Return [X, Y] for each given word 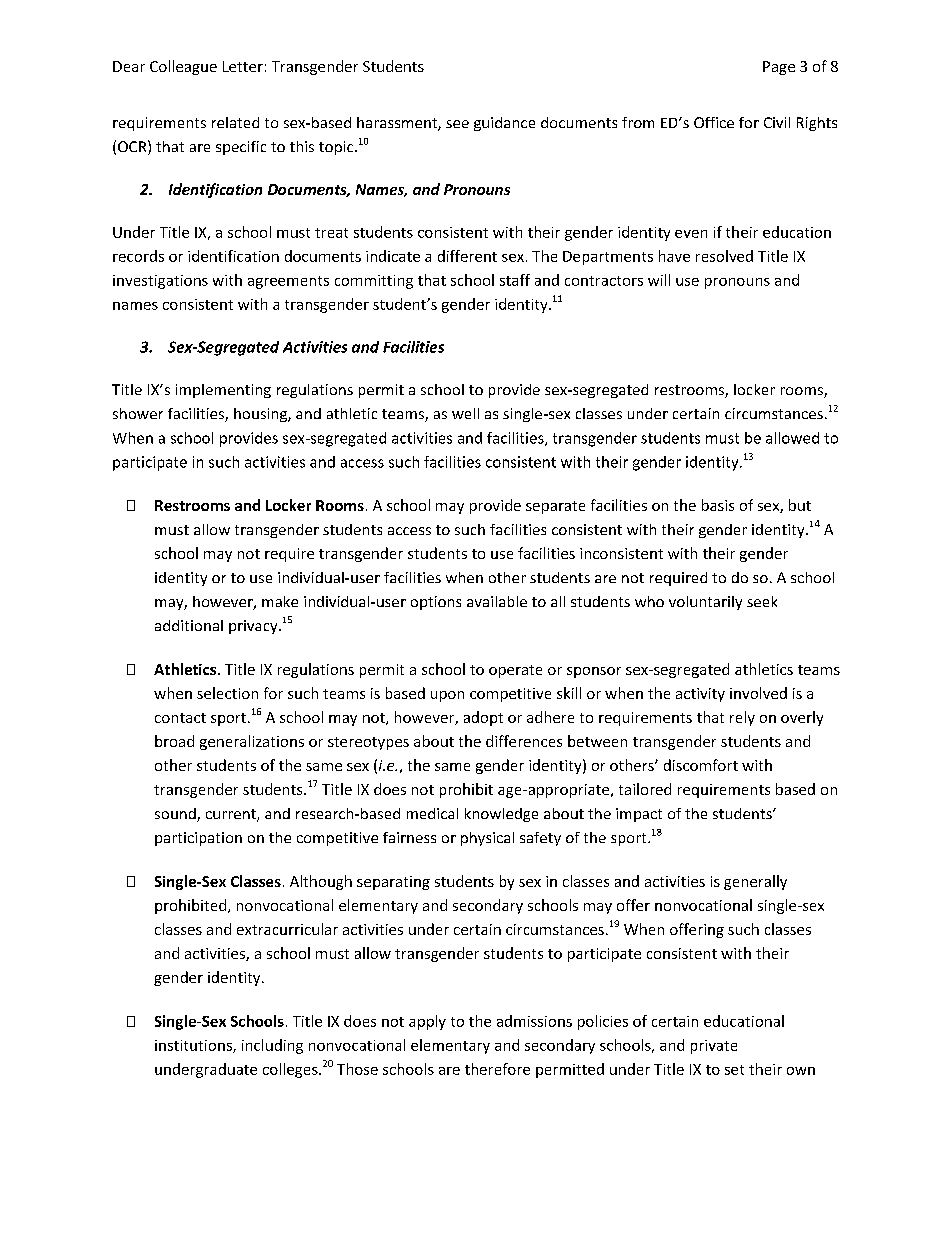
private [714, 1047]
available [497, 601]
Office [714, 122]
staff [515, 280]
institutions [194, 1046]
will [659, 280]
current [232, 815]
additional [189, 625]
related [235, 122]
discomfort [701, 765]
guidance [504, 124]
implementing [223, 391]
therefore [497, 1069]
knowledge [501, 815]
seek [762, 601]
